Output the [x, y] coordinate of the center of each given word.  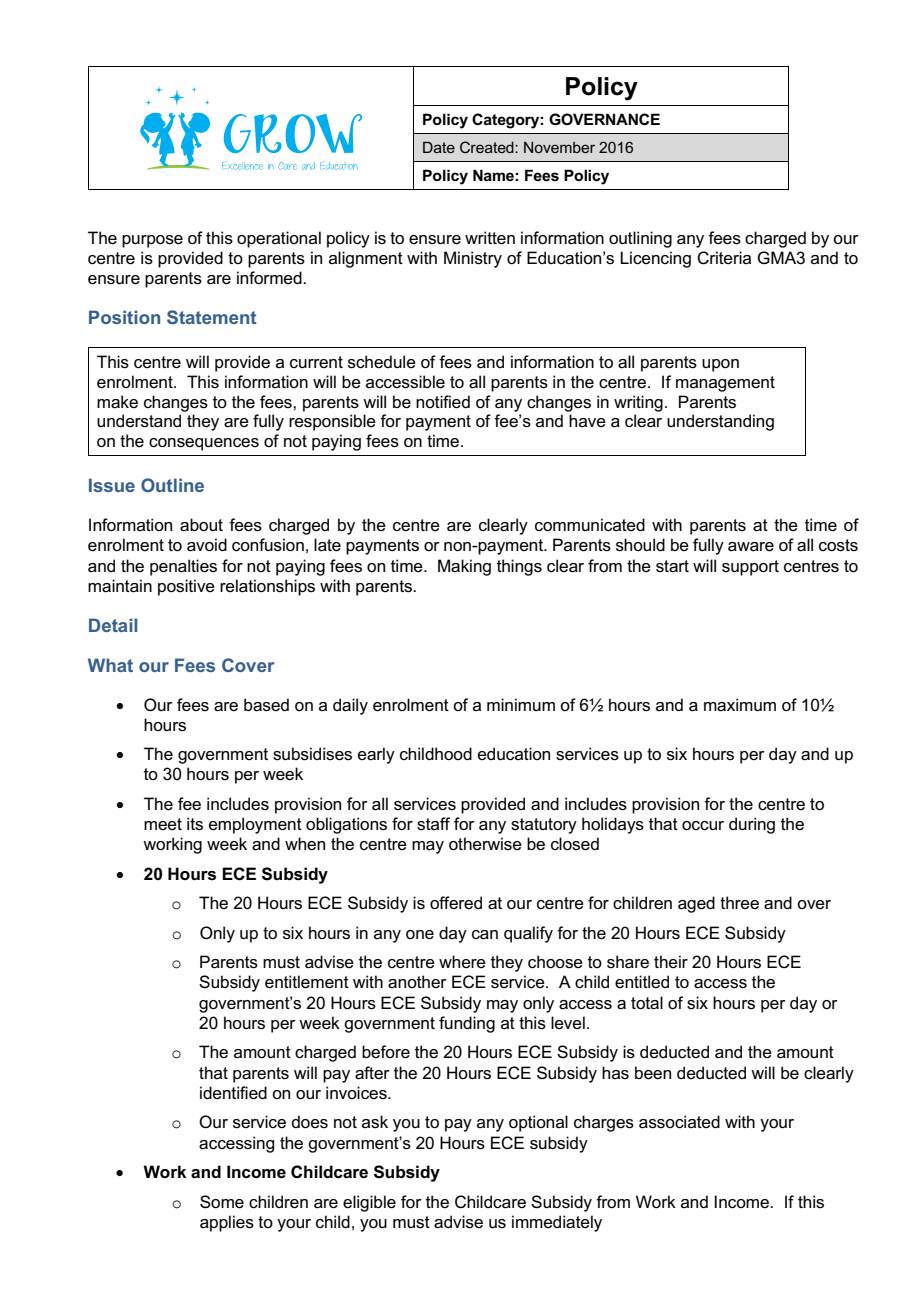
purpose [152, 241]
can [485, 935]
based [266, 705]
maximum [740, 705]
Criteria [724, 258]
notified [443, 402]
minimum [521, 704]
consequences [204, 444]
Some [222, 1202]
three [739, 903]
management [725, 384]
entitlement [307, 982]
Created [488, 147]
